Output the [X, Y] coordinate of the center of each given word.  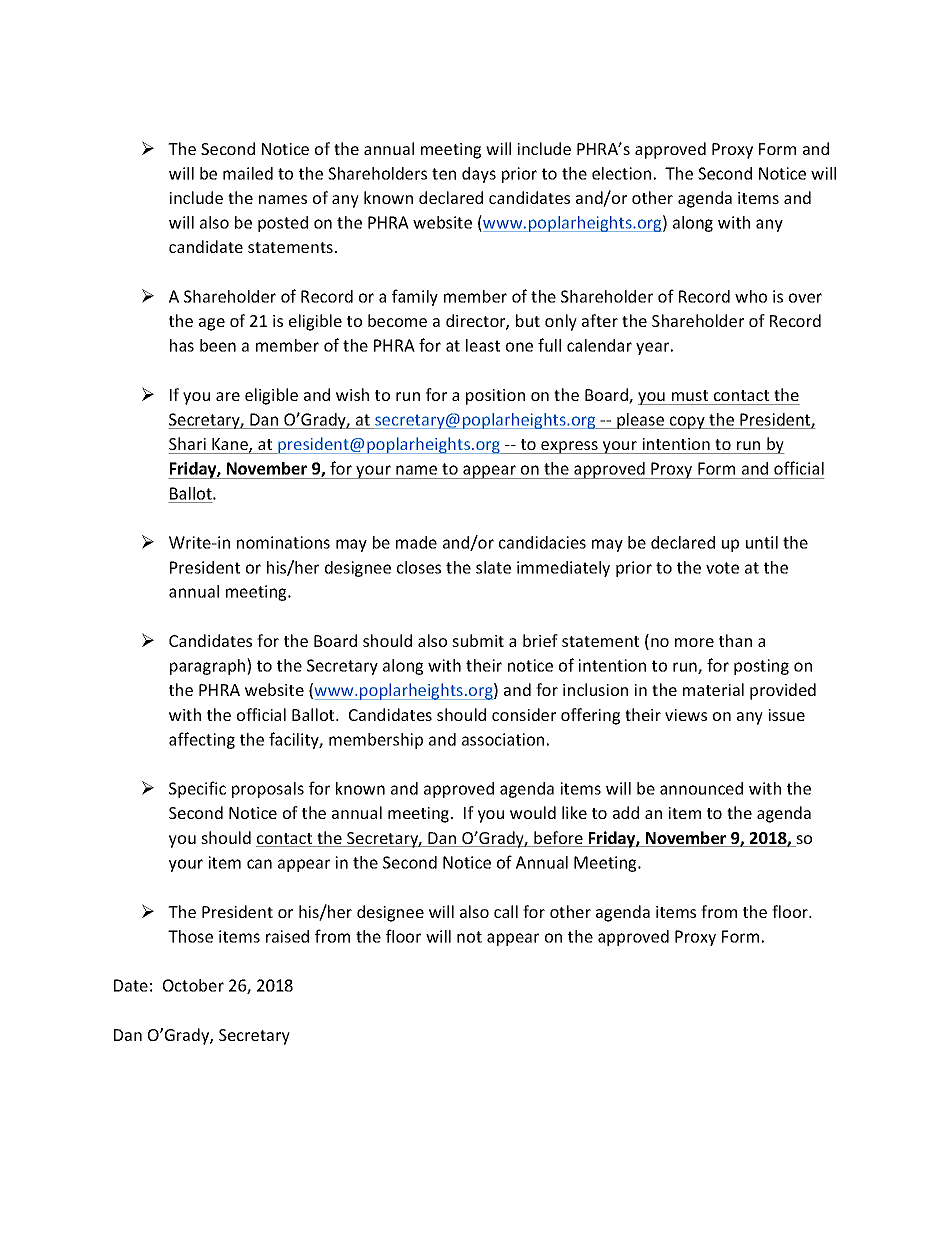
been [218, 345]
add [626, 812]
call [506, 911]
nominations [283, 542]
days [479, 175]
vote [722, 568]
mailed [248, 173]
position [495, 397]
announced [701, 788]
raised [287, 936]
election [621, 173]
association [503, 739]
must [690, 395]
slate [493, 567]
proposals [268, 790]
